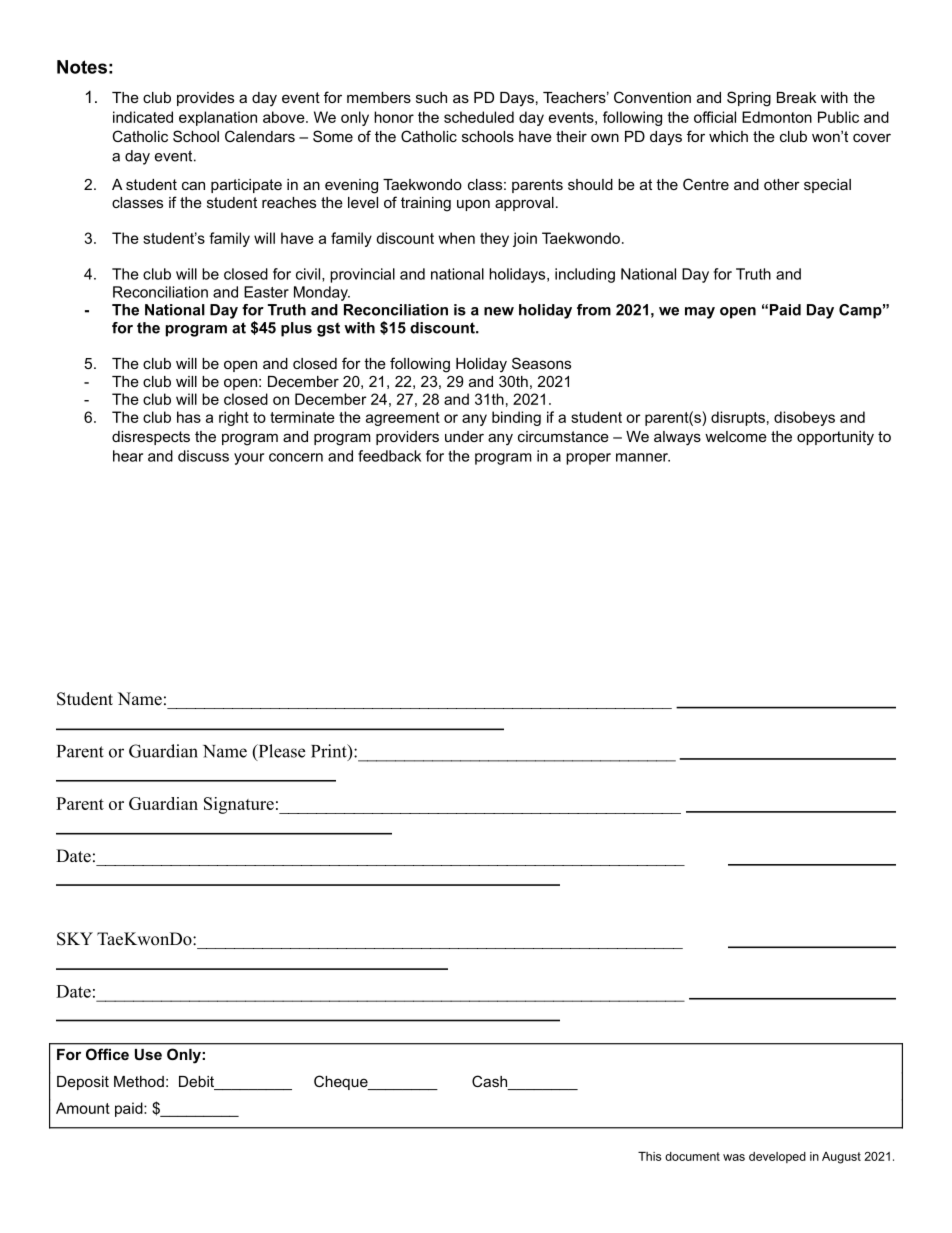 The image size is (952, 1233). I want to click on feedback, so click(389, 456).
